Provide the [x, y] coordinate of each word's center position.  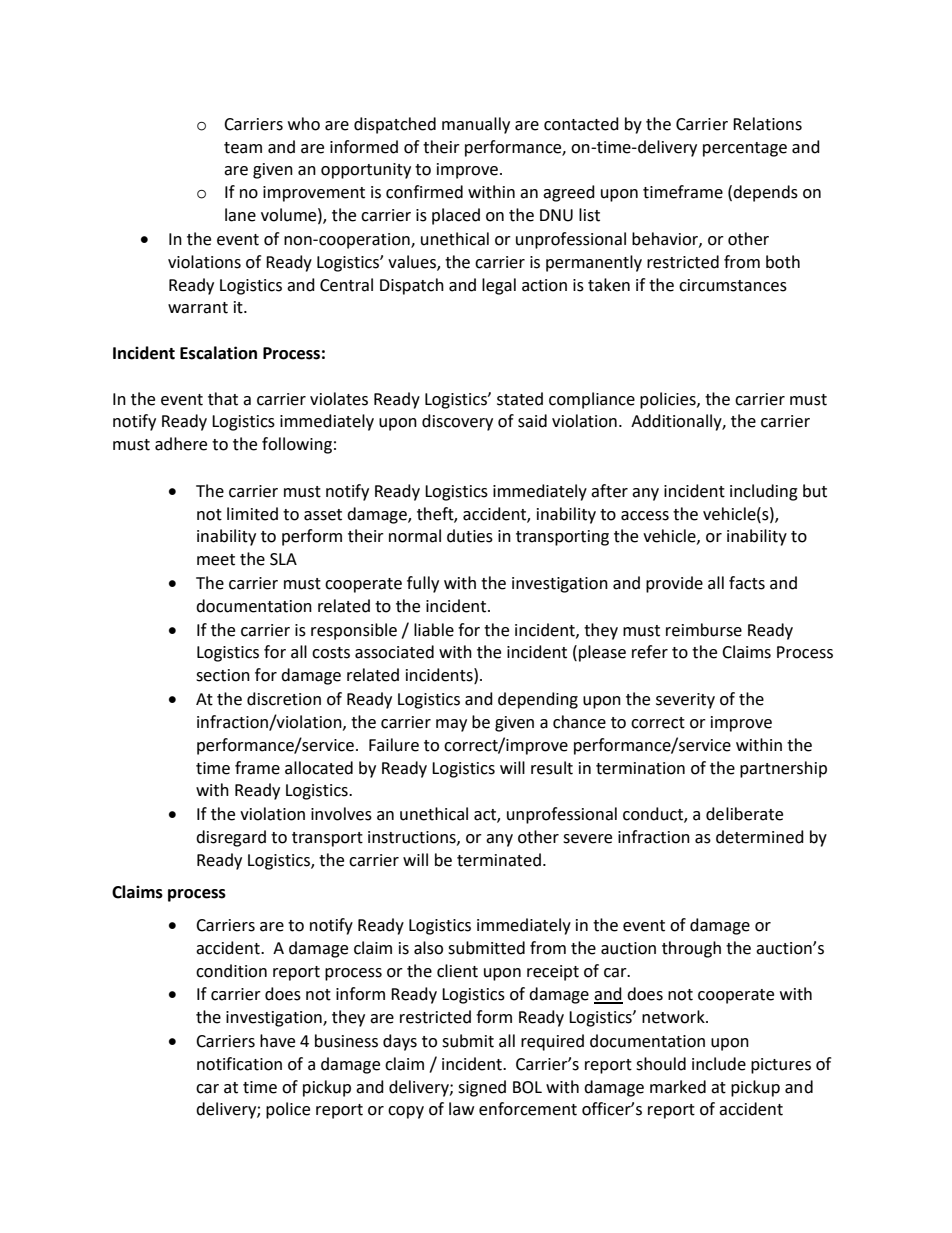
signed [482, 1088]
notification [239, 1064]
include [719, 1064]
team [243, 148]
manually [476, 125]
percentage [745, 149]
